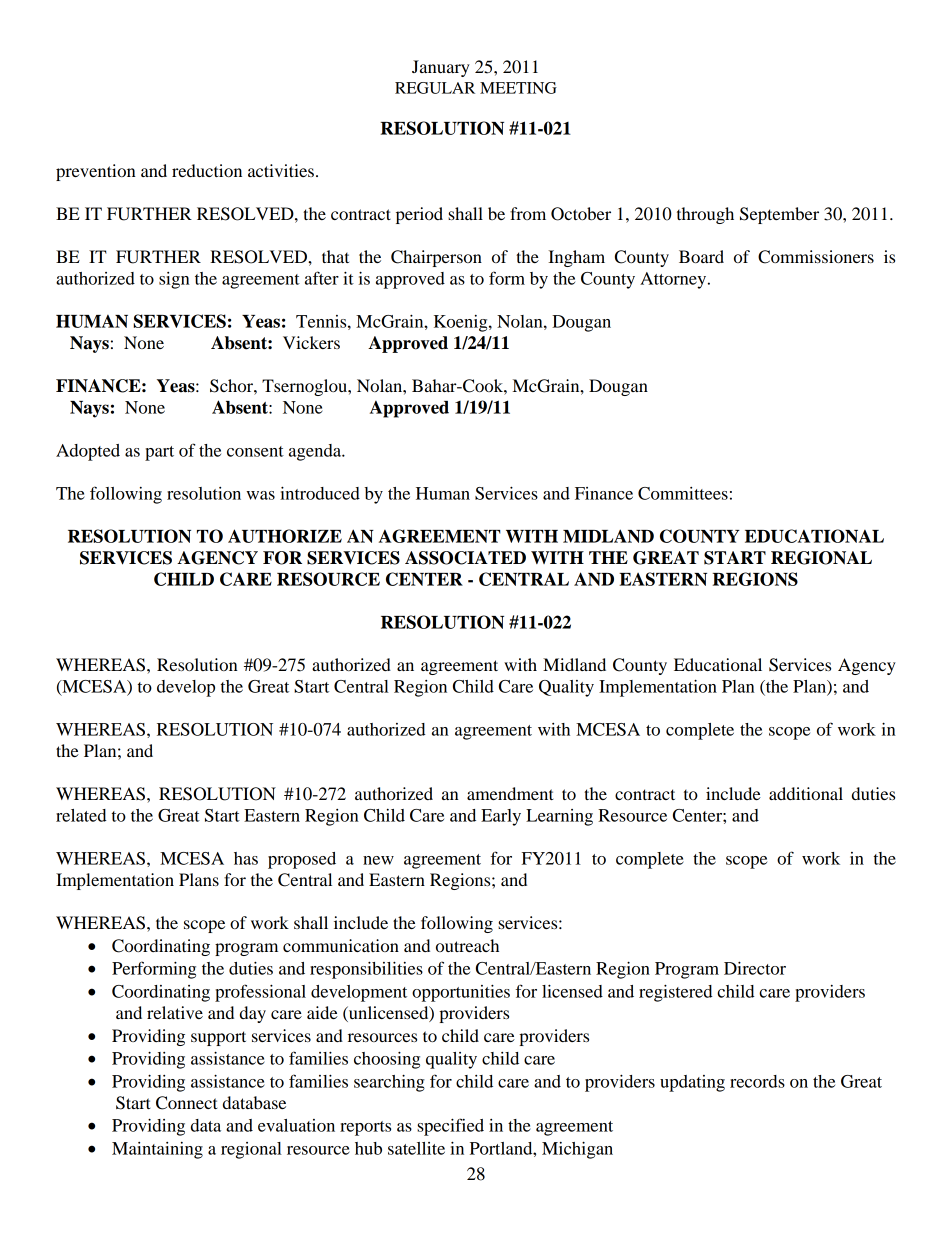 The image size is (952, 1233). I want to click on specified, so click(450, 1127).
